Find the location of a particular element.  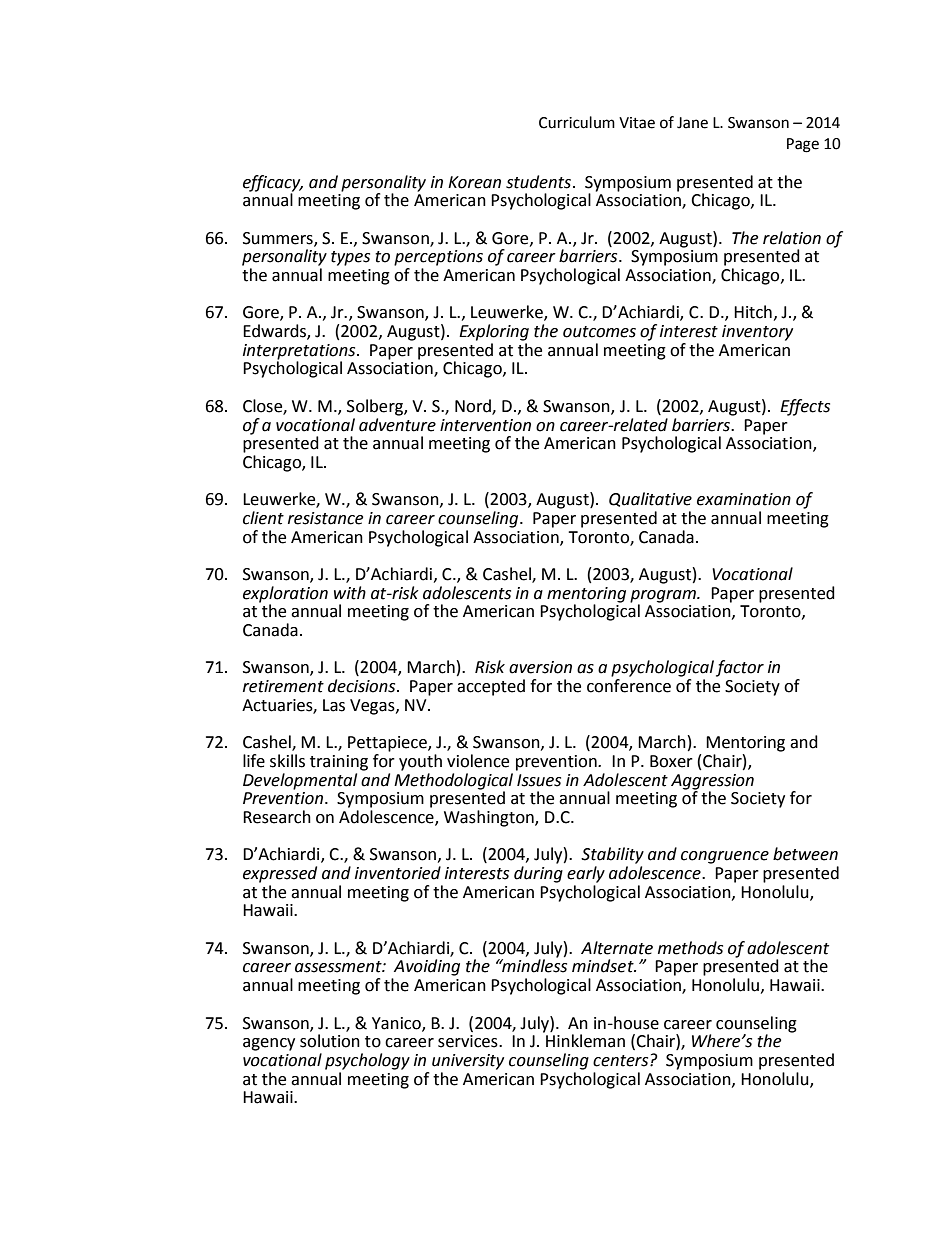

adventure is located at coordinates (397, 423).
